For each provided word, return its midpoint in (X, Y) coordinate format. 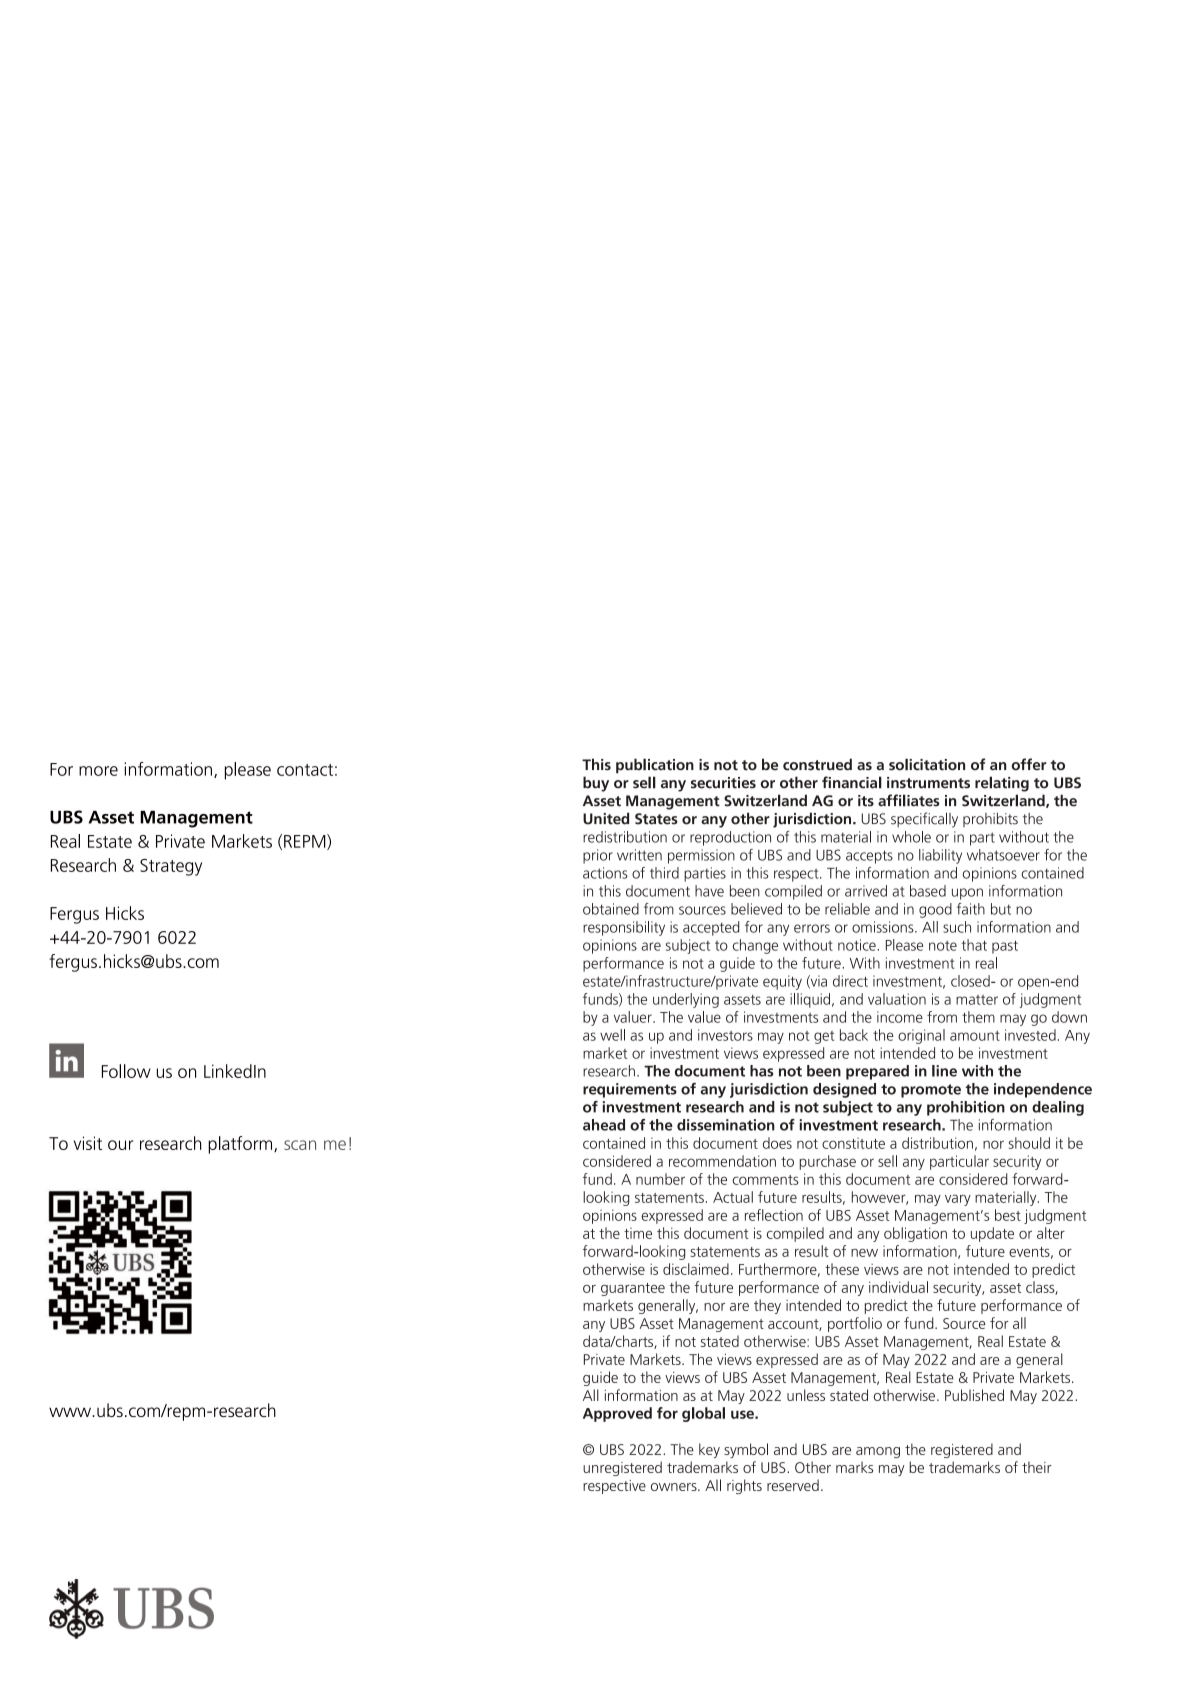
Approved (617, 1414)
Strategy (171, 867)
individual (898, 1287)
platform (241, 1145)
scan (300, 1145)
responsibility (624, 928)
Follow (126, 1071)
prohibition (966, 1108)
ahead (604, 1125)
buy (596, 784)
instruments (928, 783)
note (943, 946)
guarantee (633, 1289)
